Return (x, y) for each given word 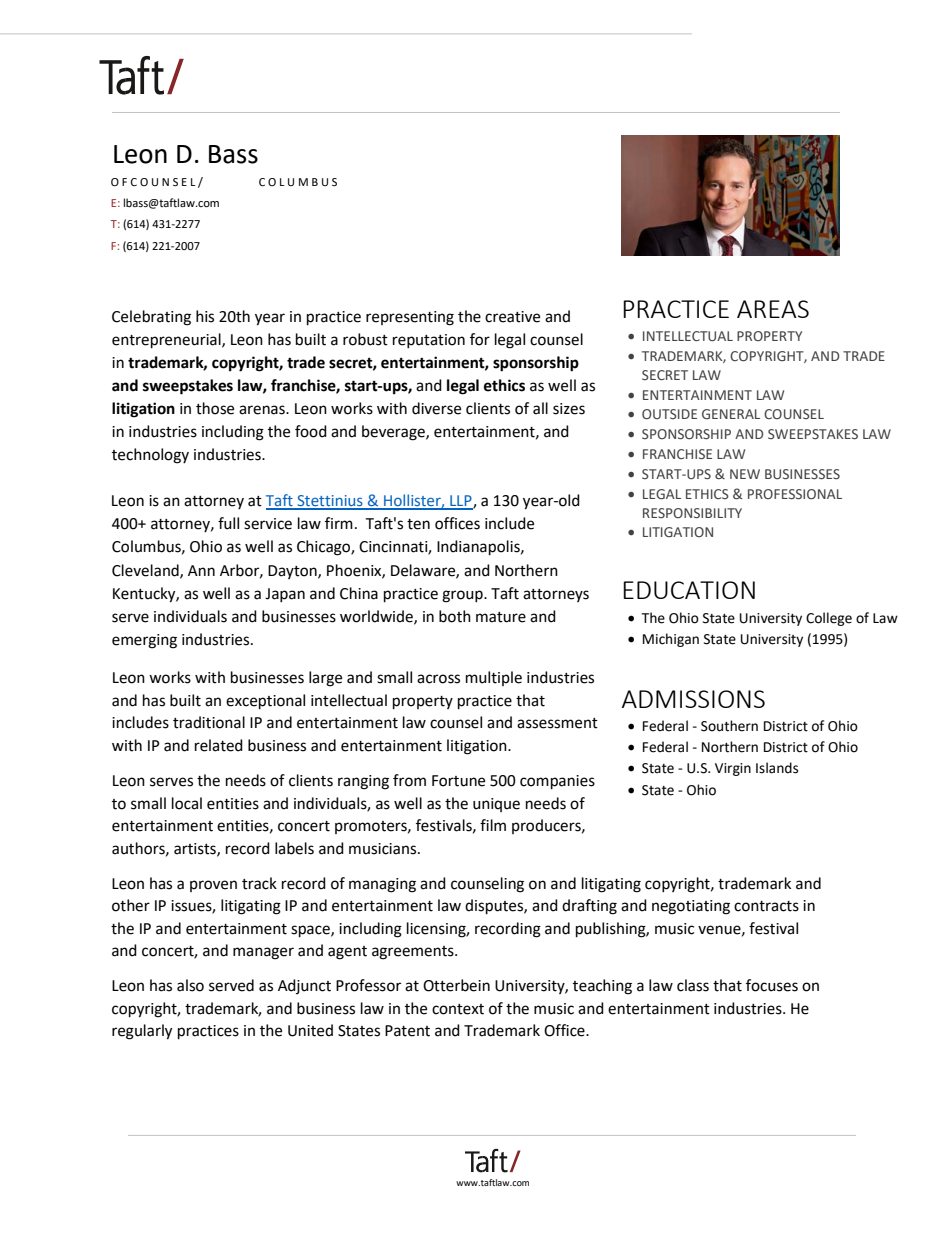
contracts (766, 906)
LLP (461, 502)
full (228, 523)
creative (512, 317)
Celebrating (151, 318)
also (190, 985)
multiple (494, 678)
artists (196, 849)
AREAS (773, 309)
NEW (745, 474)
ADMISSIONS (693, 699)
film (493, 825)
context (458, 1009)
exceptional (265, 702)
